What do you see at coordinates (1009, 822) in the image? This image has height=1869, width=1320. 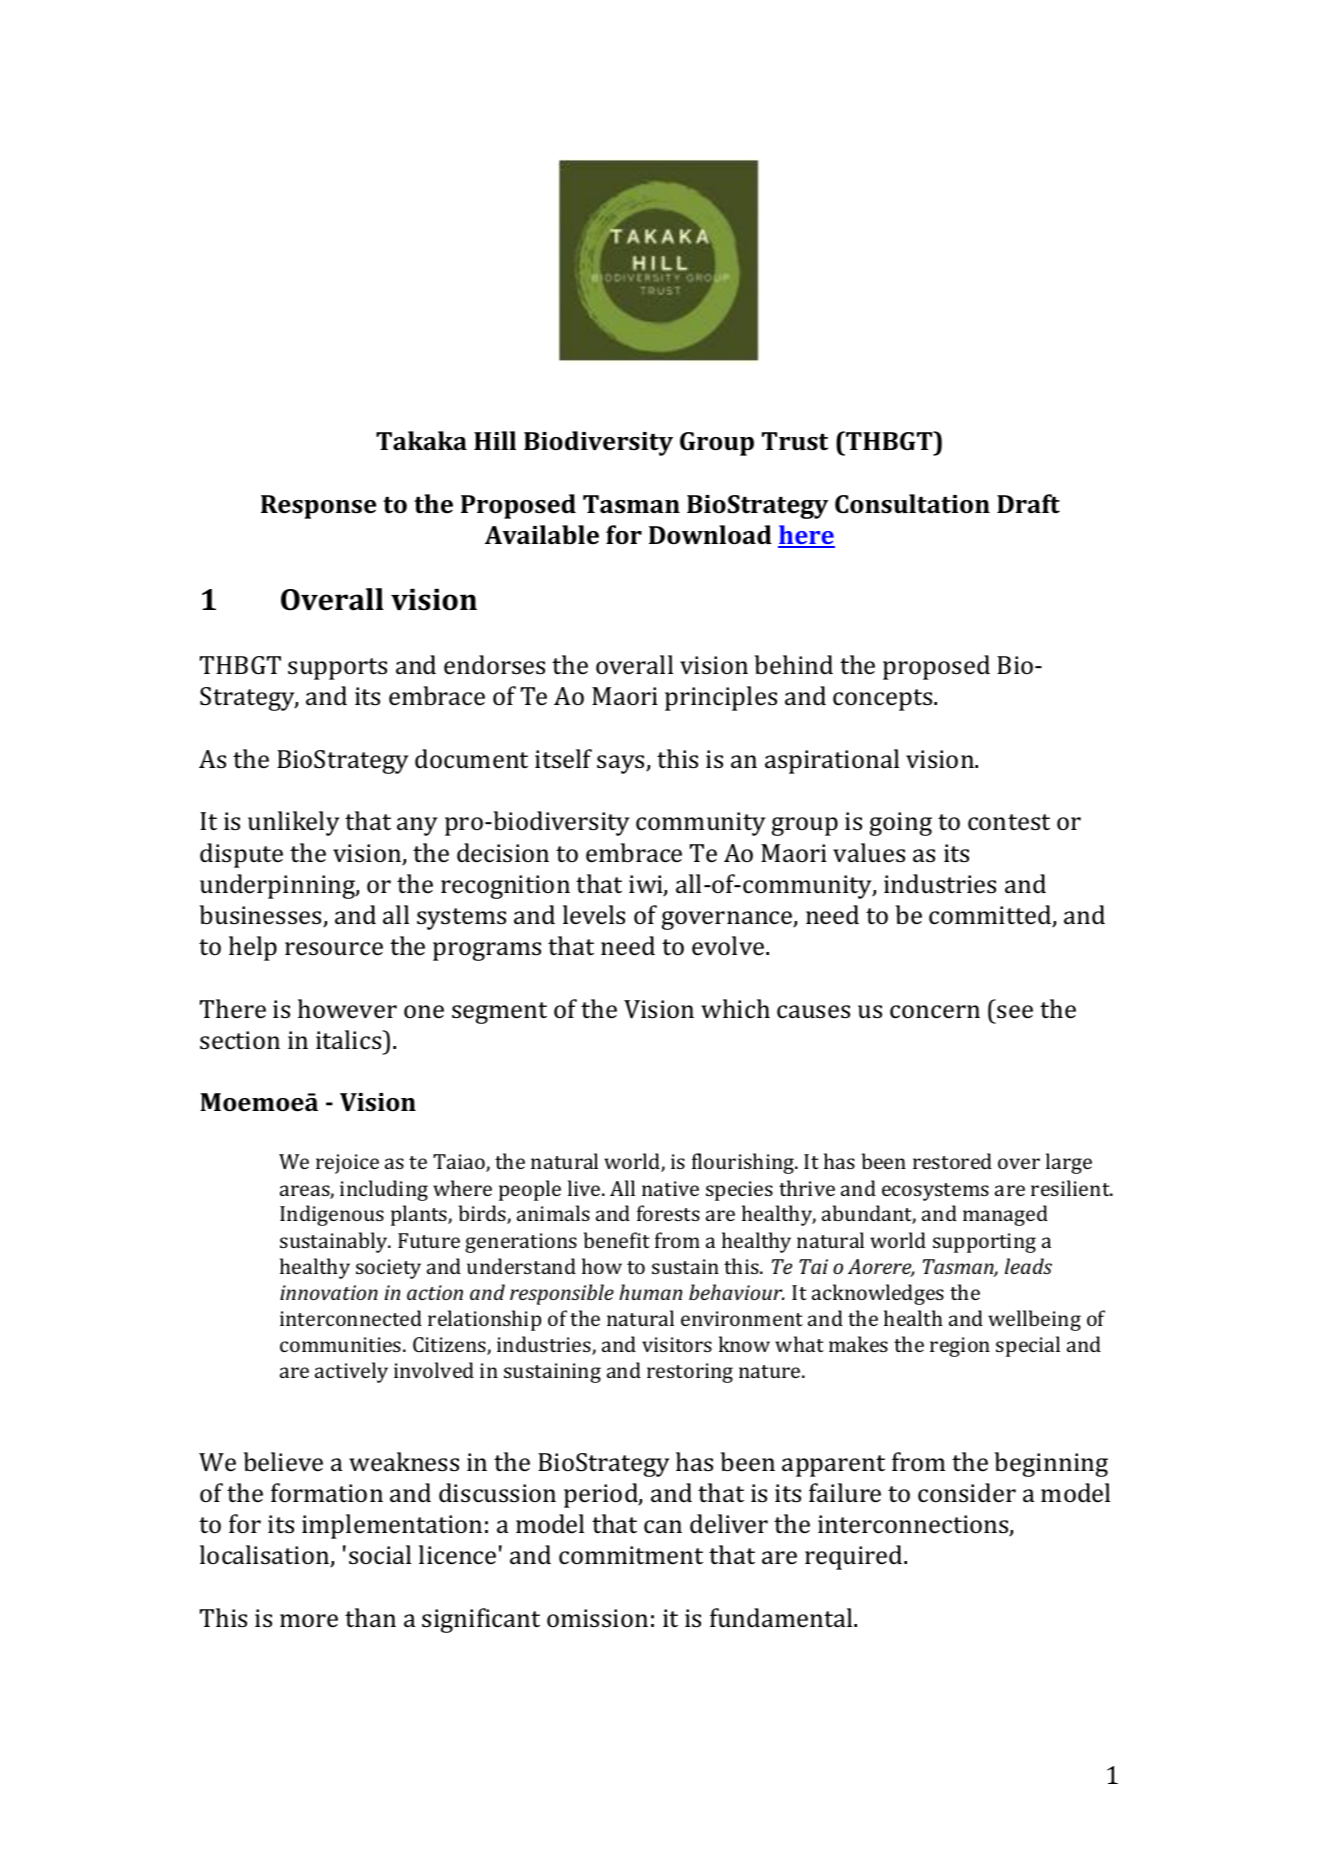 I see `contest` at bounding box center [1009, 822].
